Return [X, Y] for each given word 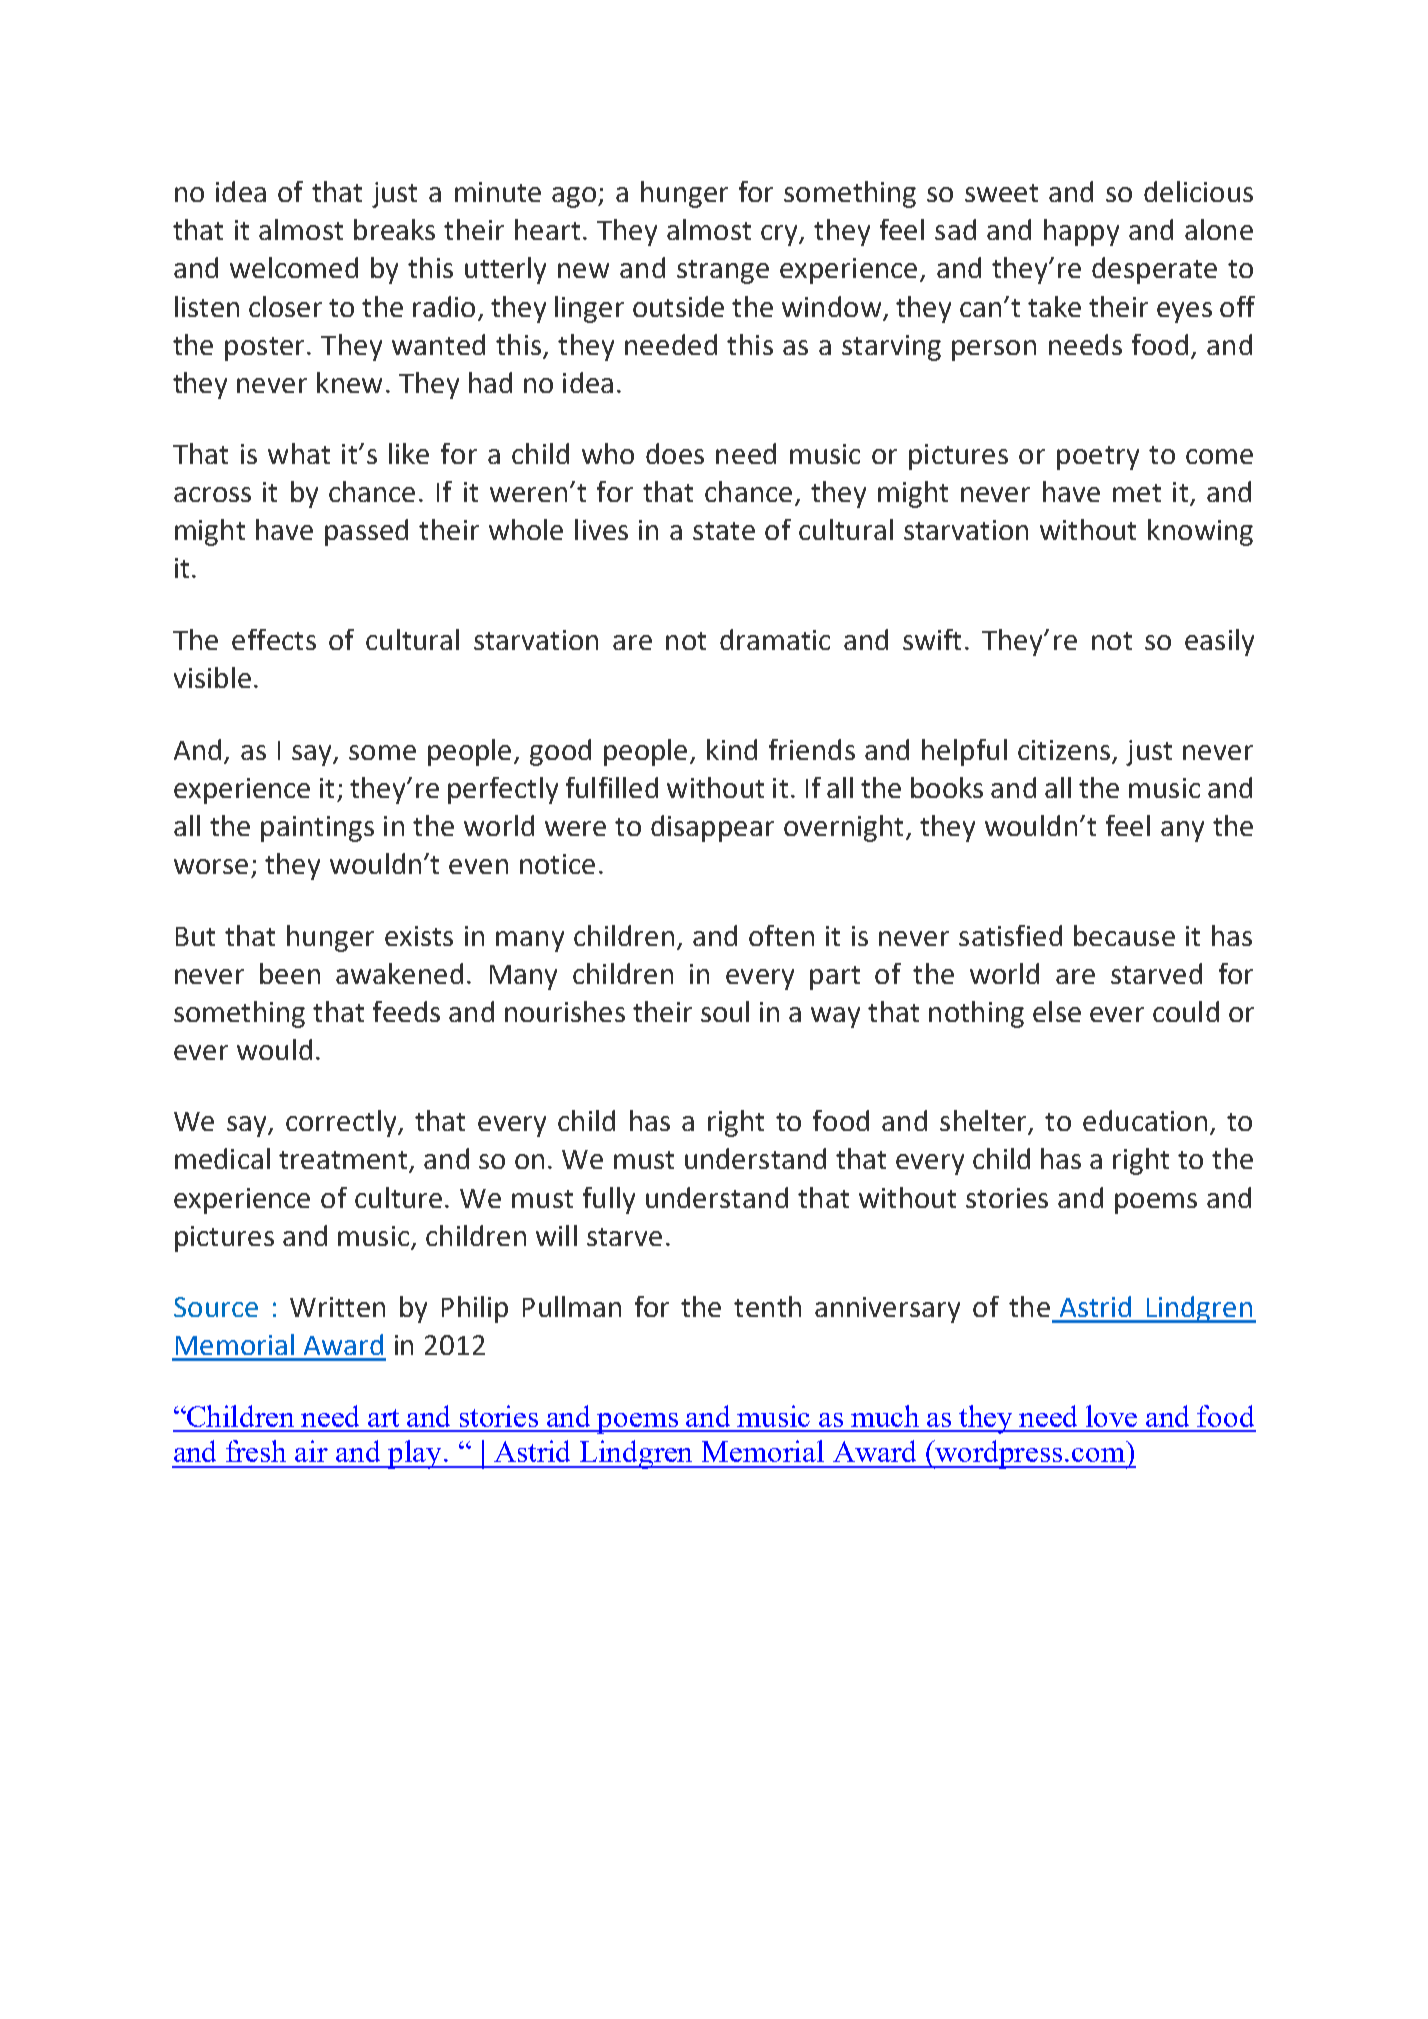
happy [1081, 232]
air [311, 1451]
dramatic [775, 639]
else [1057, 1011]
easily [1219, 642]
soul [725, 1011]
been [290, 973]
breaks [394, 229]
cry [780, 235]
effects [274, 639]
